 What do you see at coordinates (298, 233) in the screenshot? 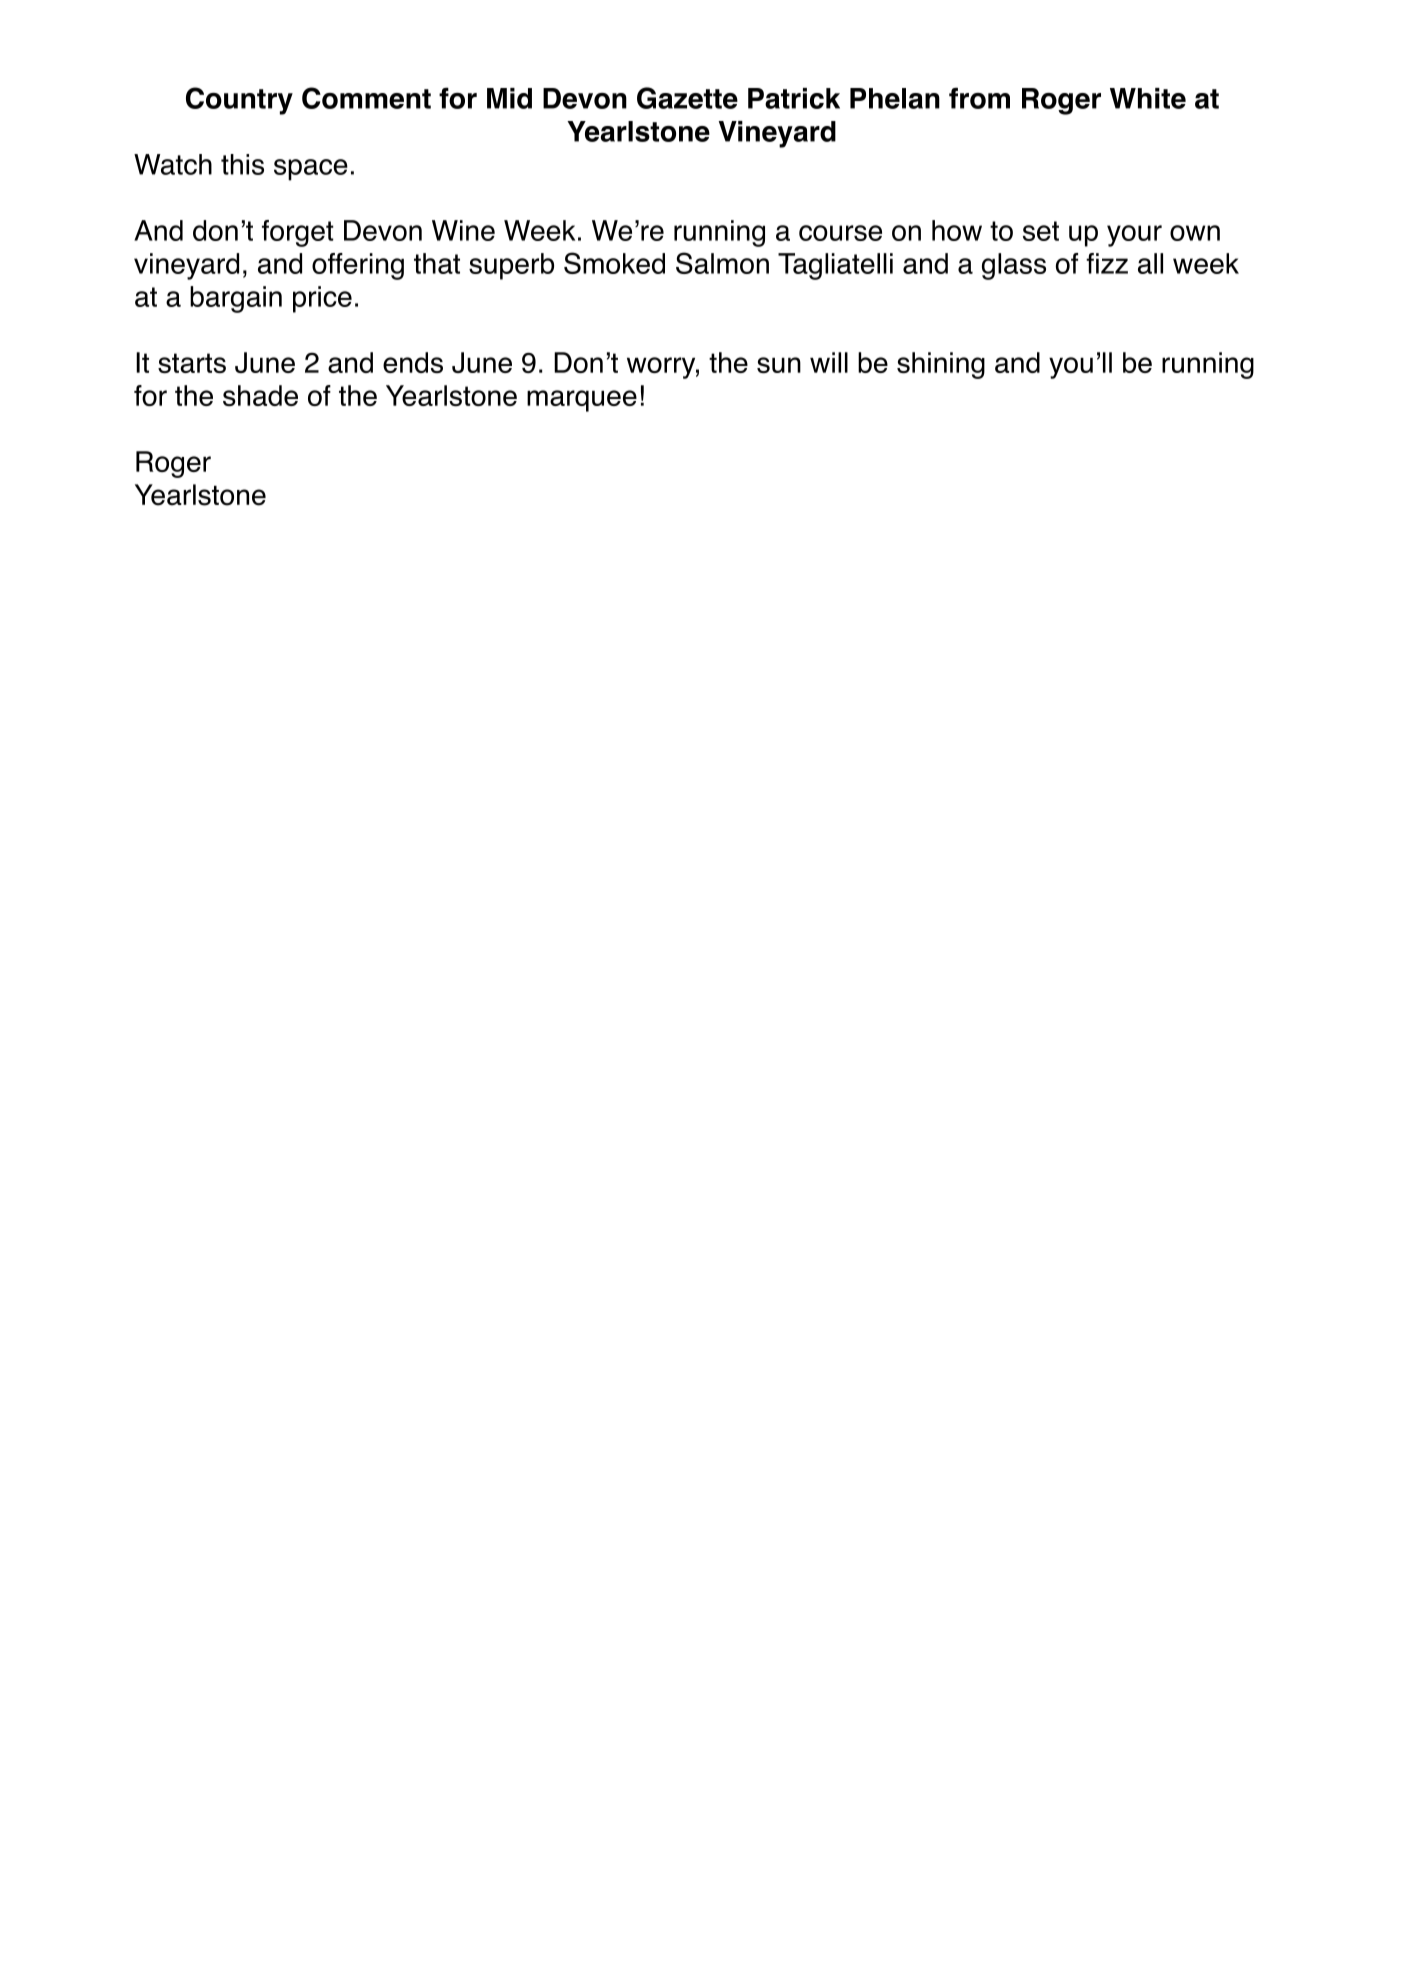
I see `forget` at bounding box center [298, 233].
